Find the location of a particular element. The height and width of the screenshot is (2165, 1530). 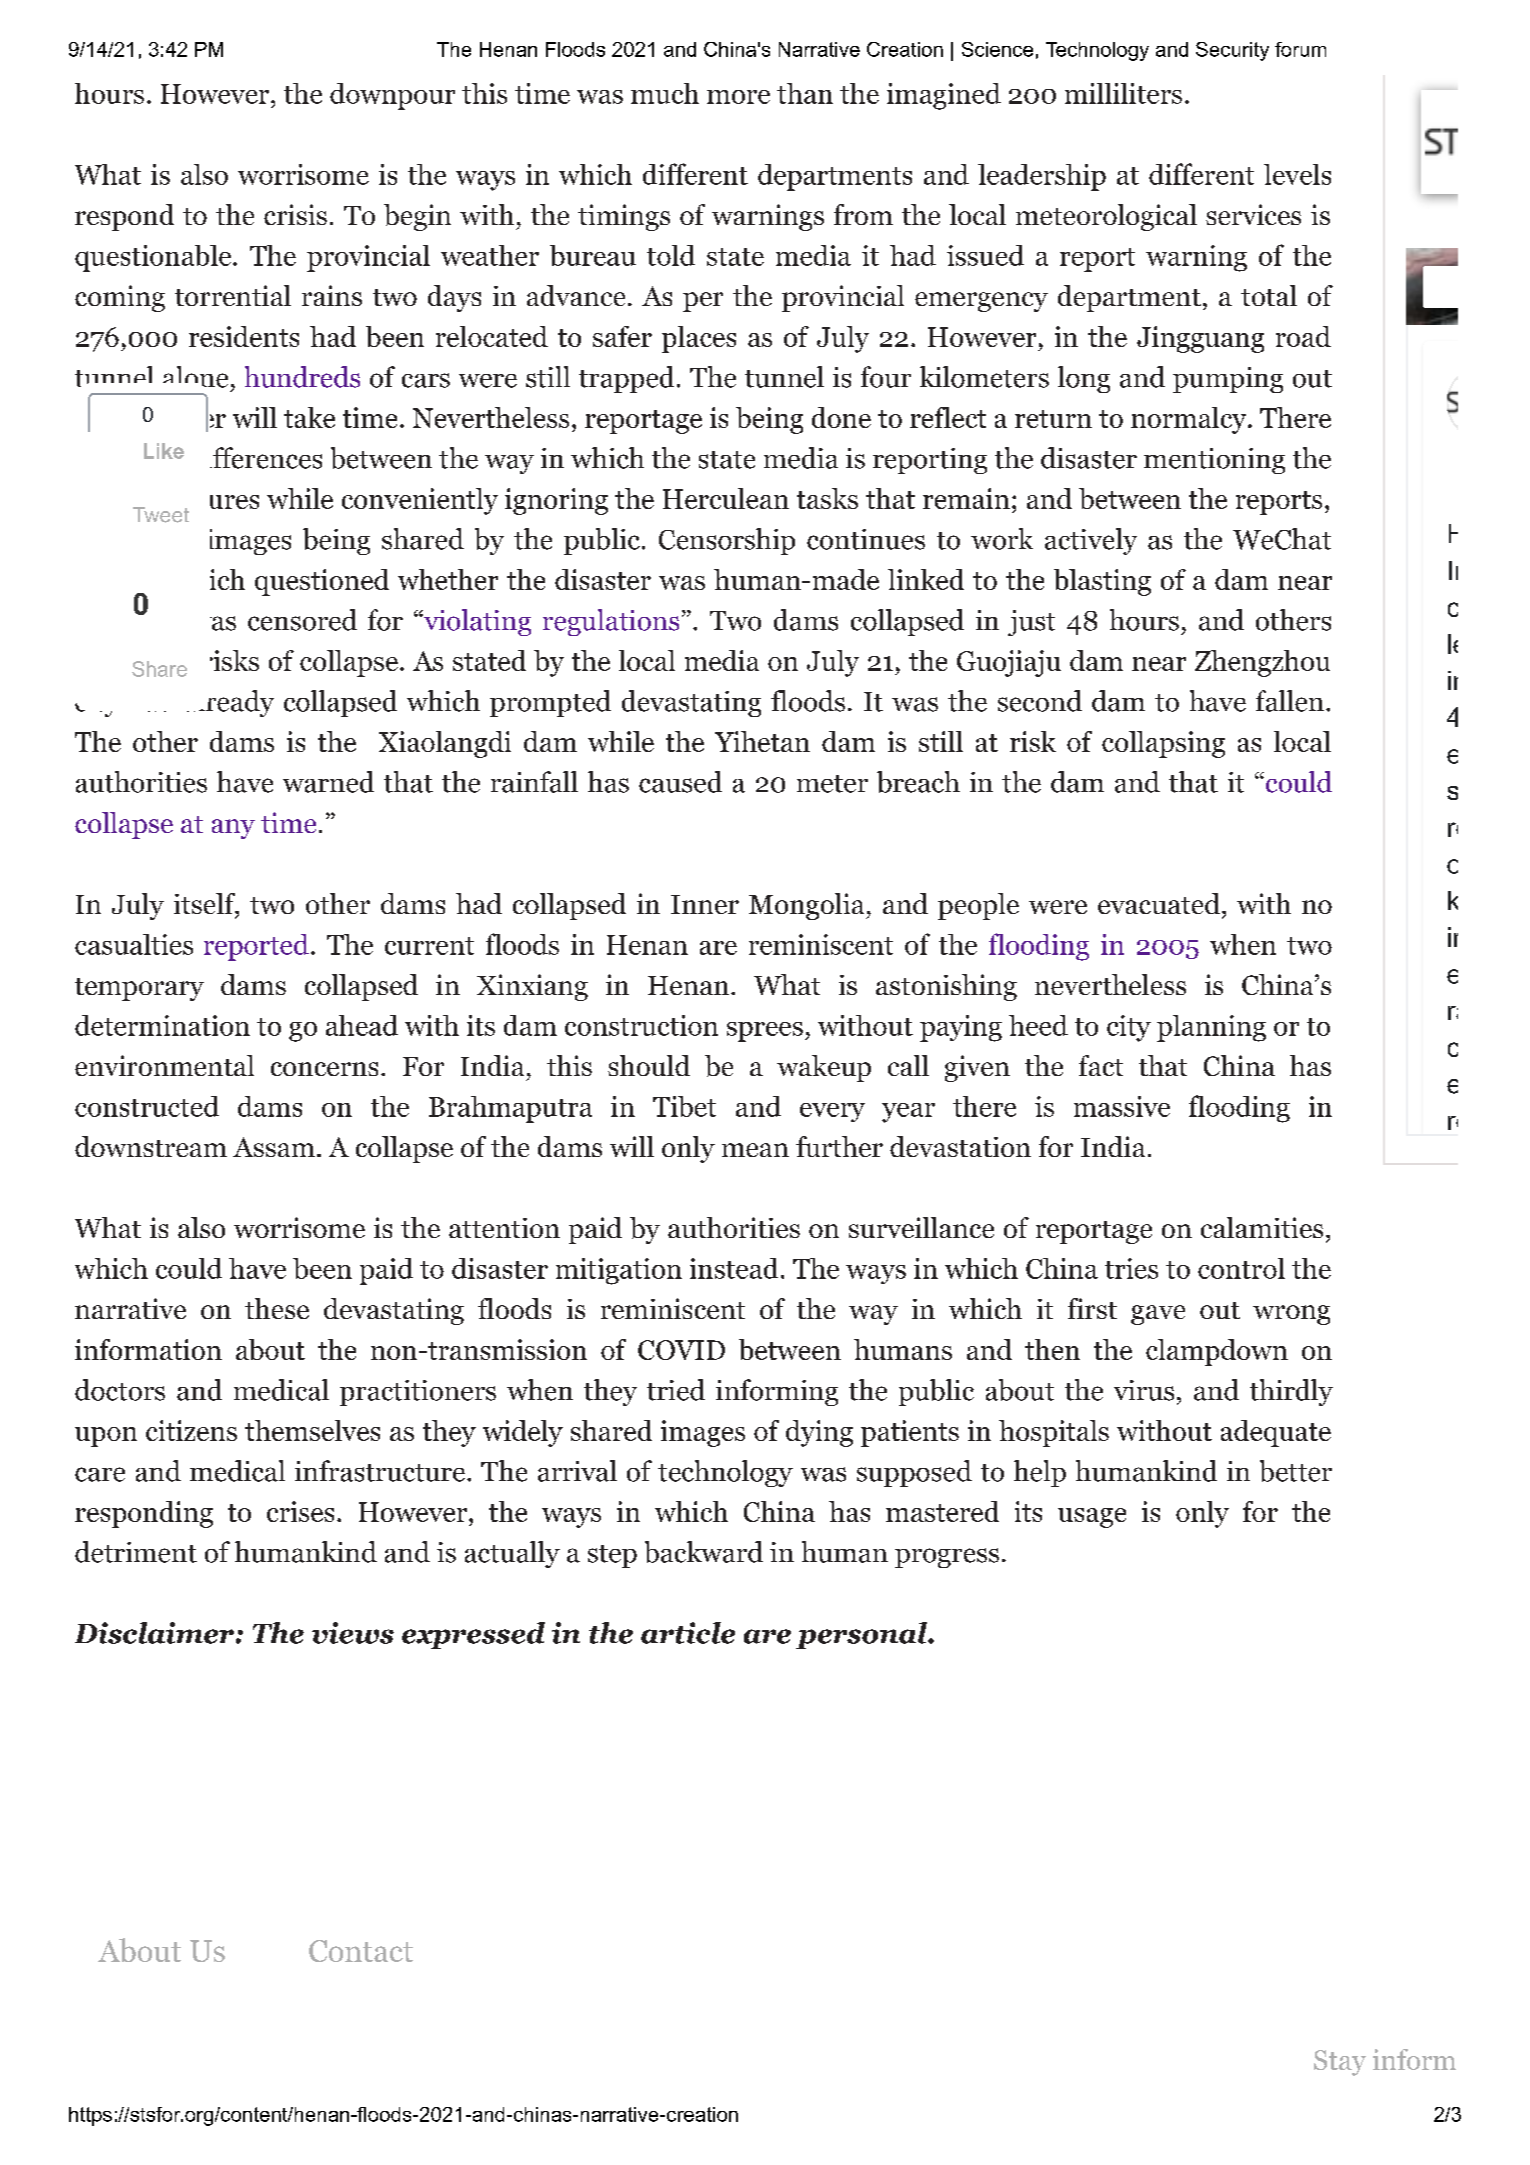

crisis is located at coordinates (295, 214).
